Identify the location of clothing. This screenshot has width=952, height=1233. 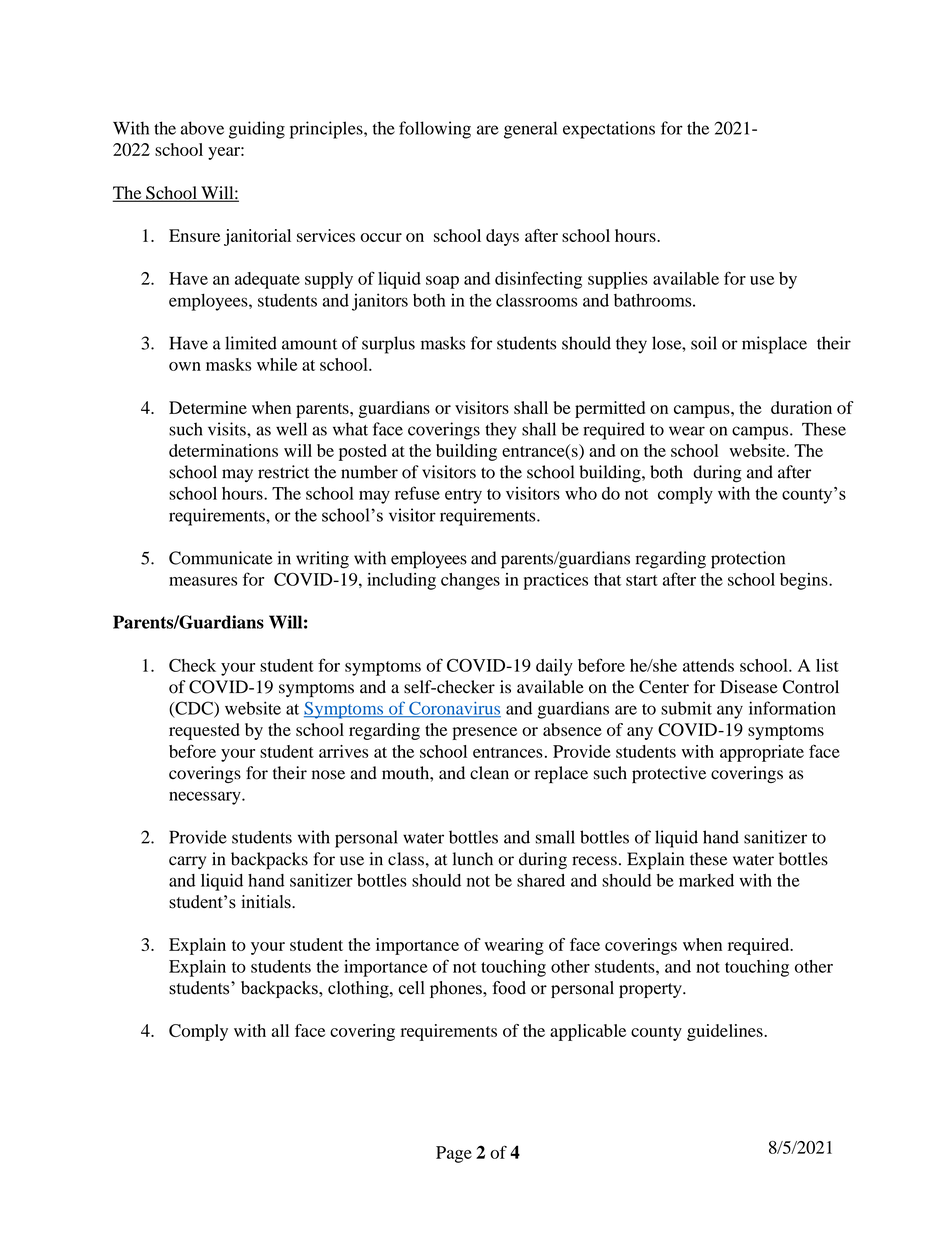
(359, 989).
